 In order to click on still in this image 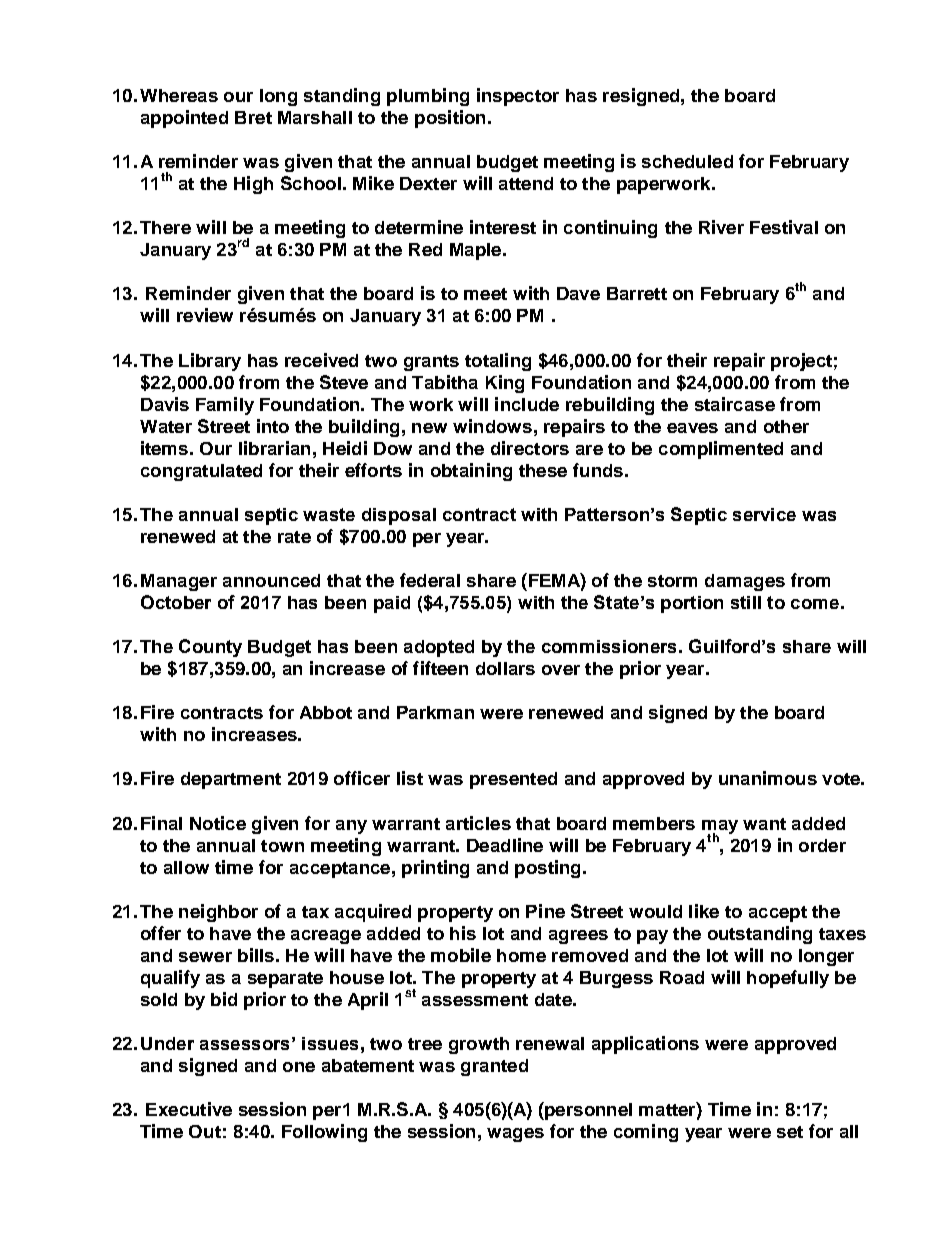, I will do `click(746, 602)`.
